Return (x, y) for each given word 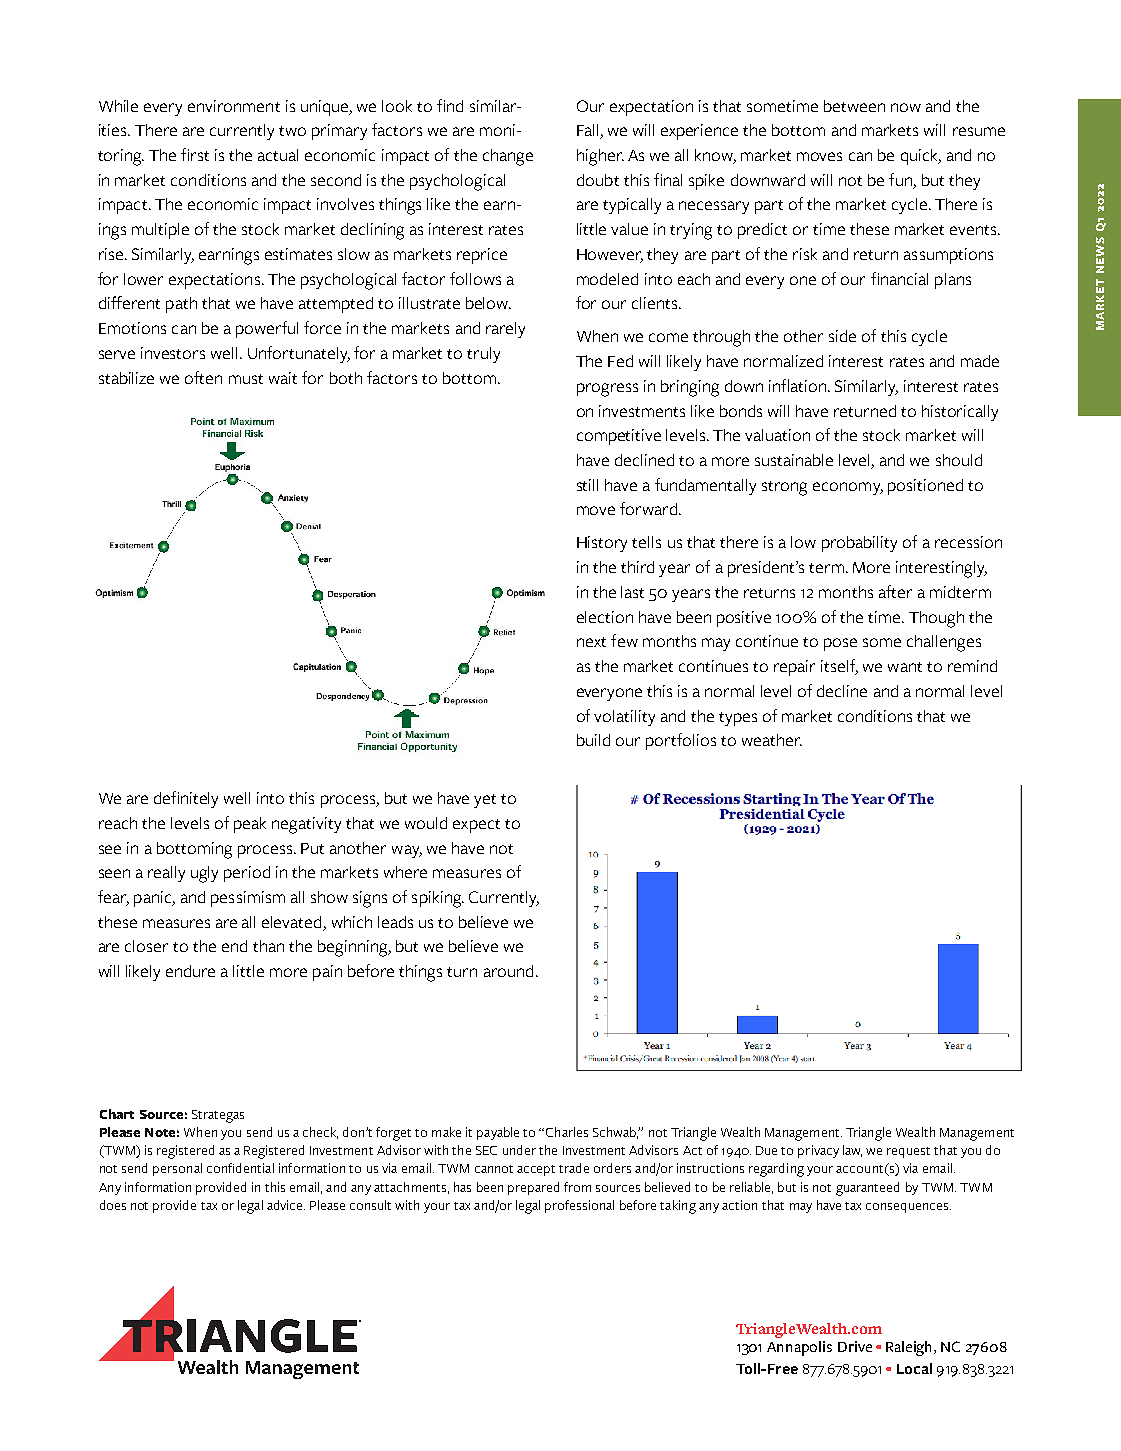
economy (848, 488)
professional (579, 1206)
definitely (186, 799)
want (905, 667)
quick (920, 157)
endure (190, 971)
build (593, 740)
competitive (619, 437)
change (508, 157)
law (852, 1151)
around (508, 971)
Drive (855, 1346)
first (195, 154)
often (203, 377)
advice (286, 1205)
